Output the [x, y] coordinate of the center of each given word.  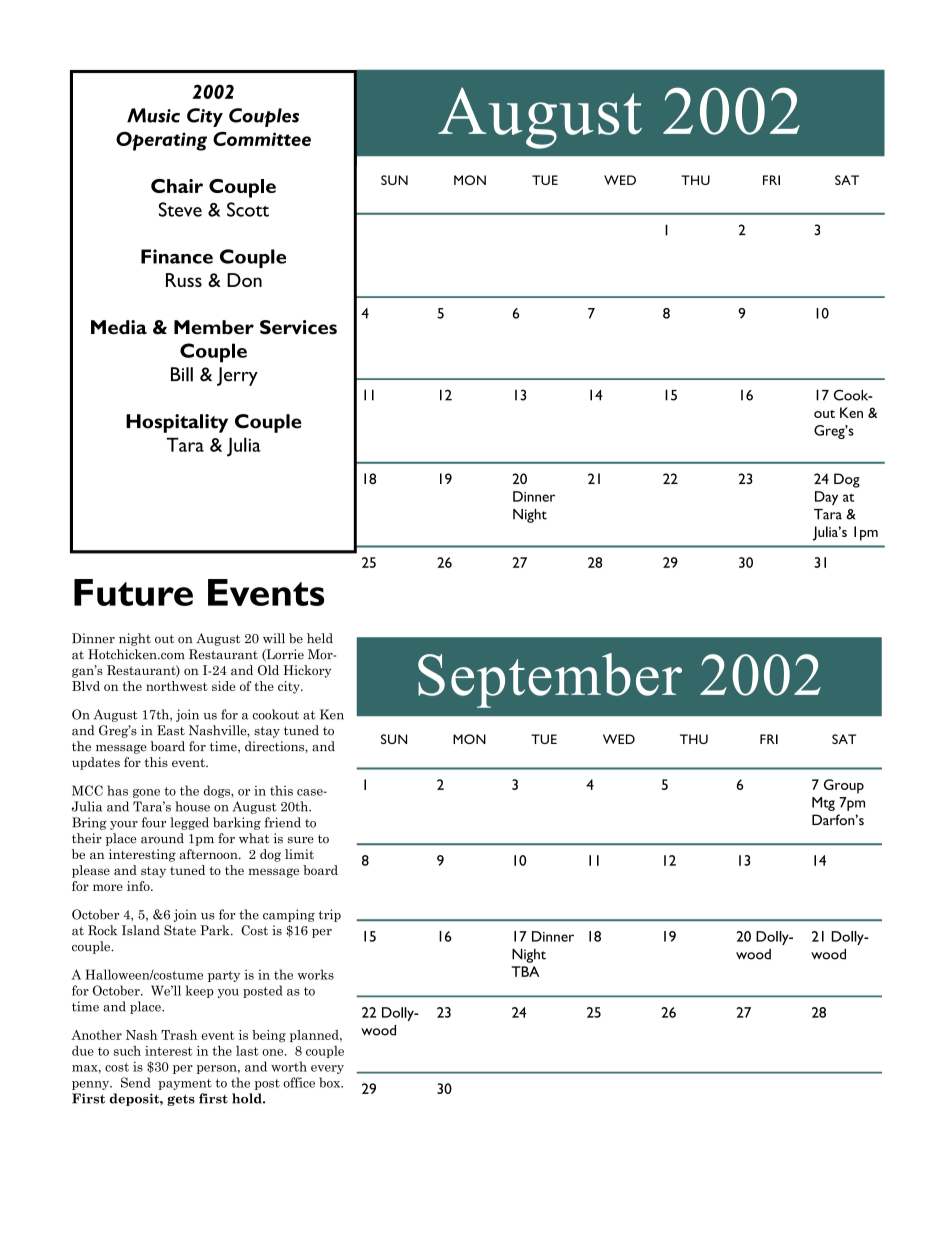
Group [844, 786]
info [139, 886]
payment [185, 1084]
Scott [248, 209]
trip [330, 915]
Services [298, 327]
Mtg [823, 804]
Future [133, 592]
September [550, 680]
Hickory [307, 671]
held [320, 638]
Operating [161, 141]
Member [214, 327]
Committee [262, 139]
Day [826, 498]
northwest [177, 686]
